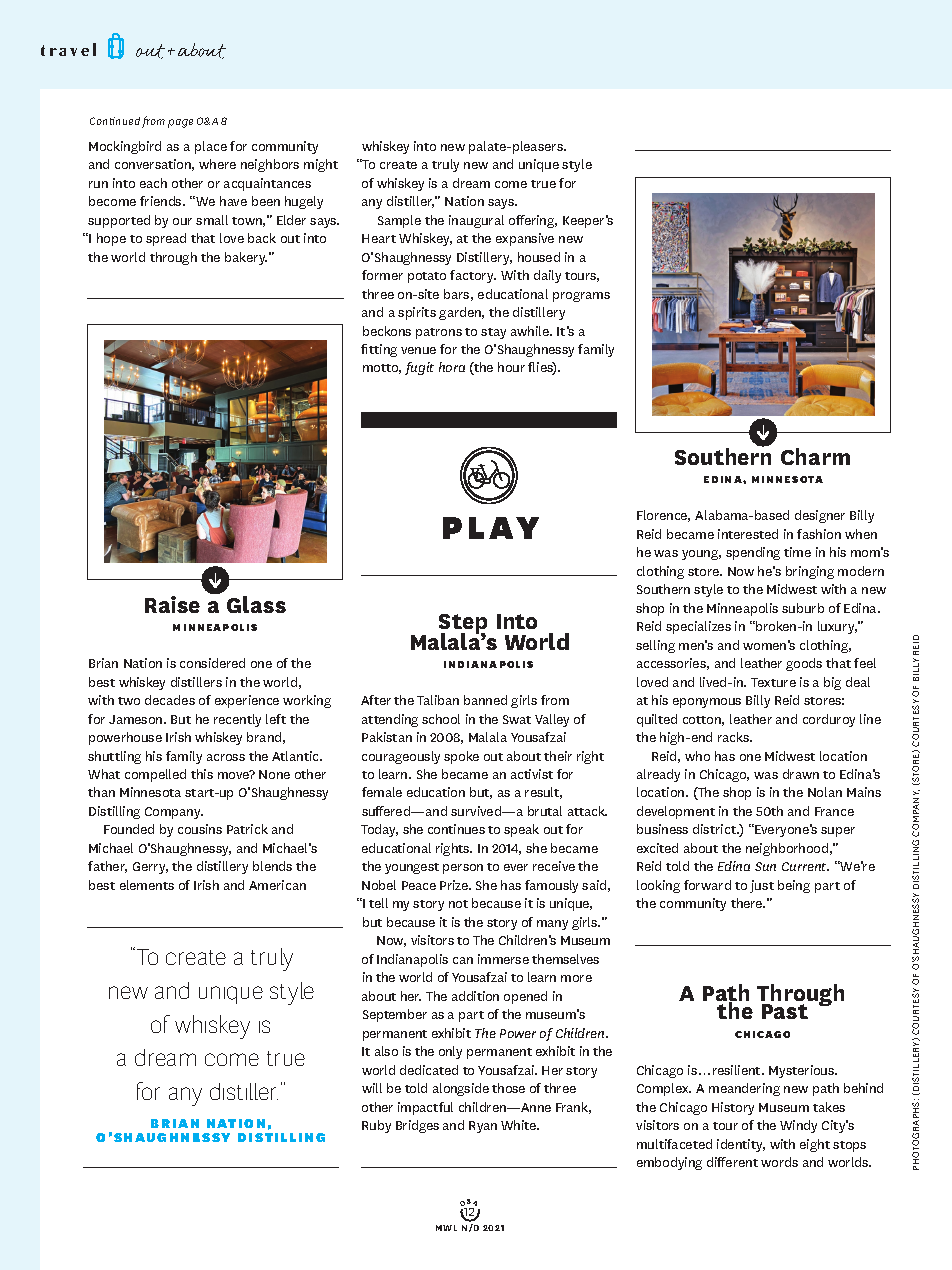  What do you see at coordinates (483, 1127) in the document?
I see `Ryan` at bounding box center [483, 1127].
